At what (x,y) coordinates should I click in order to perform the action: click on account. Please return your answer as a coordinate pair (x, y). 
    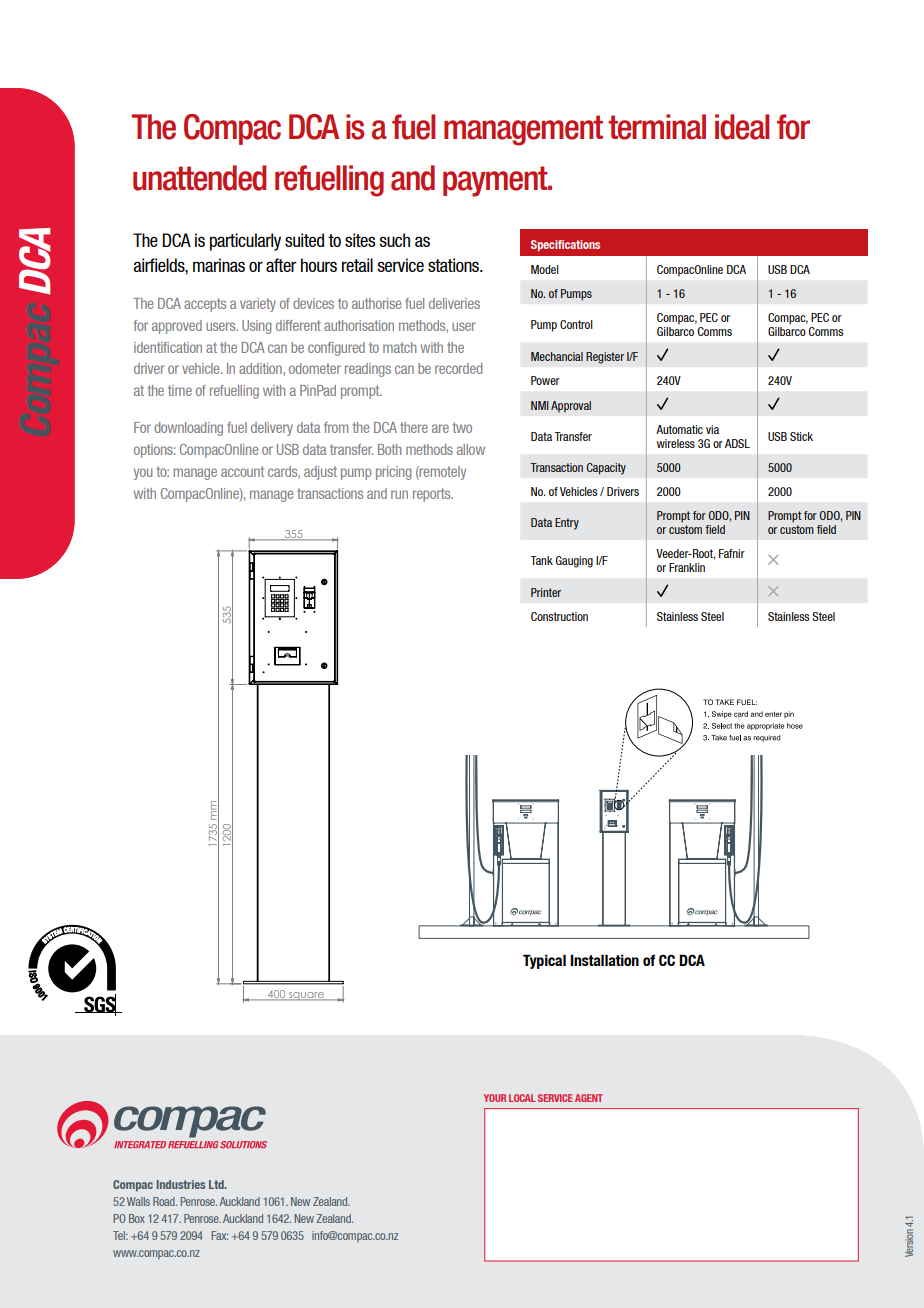
    Looking at the image, I should click on (242, 471).
